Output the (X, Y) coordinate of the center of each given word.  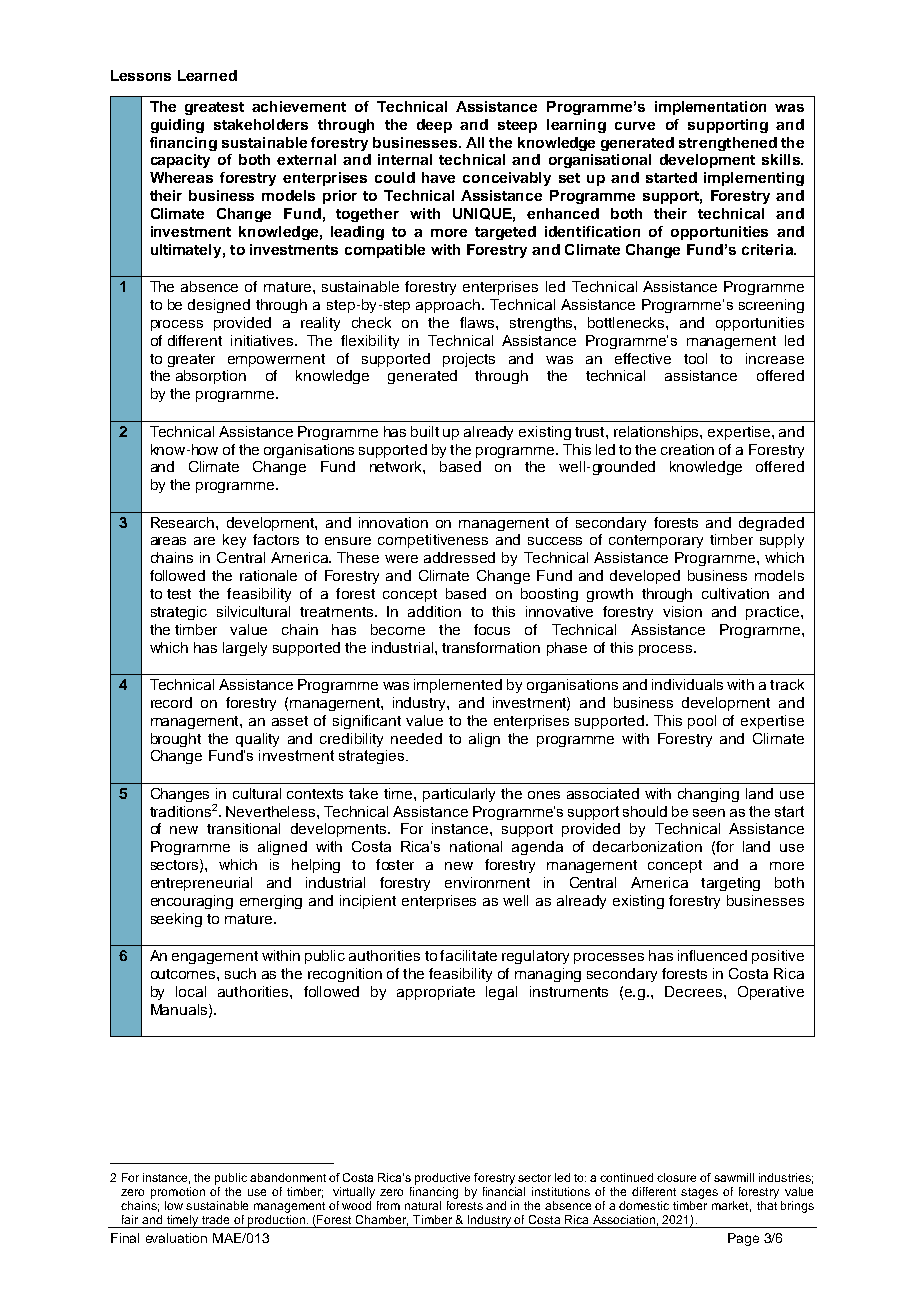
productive (442, 1179)
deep (434, 126)
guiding (177, 126)
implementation (710, 108)
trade (215, 1219)
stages (699, 1193)
